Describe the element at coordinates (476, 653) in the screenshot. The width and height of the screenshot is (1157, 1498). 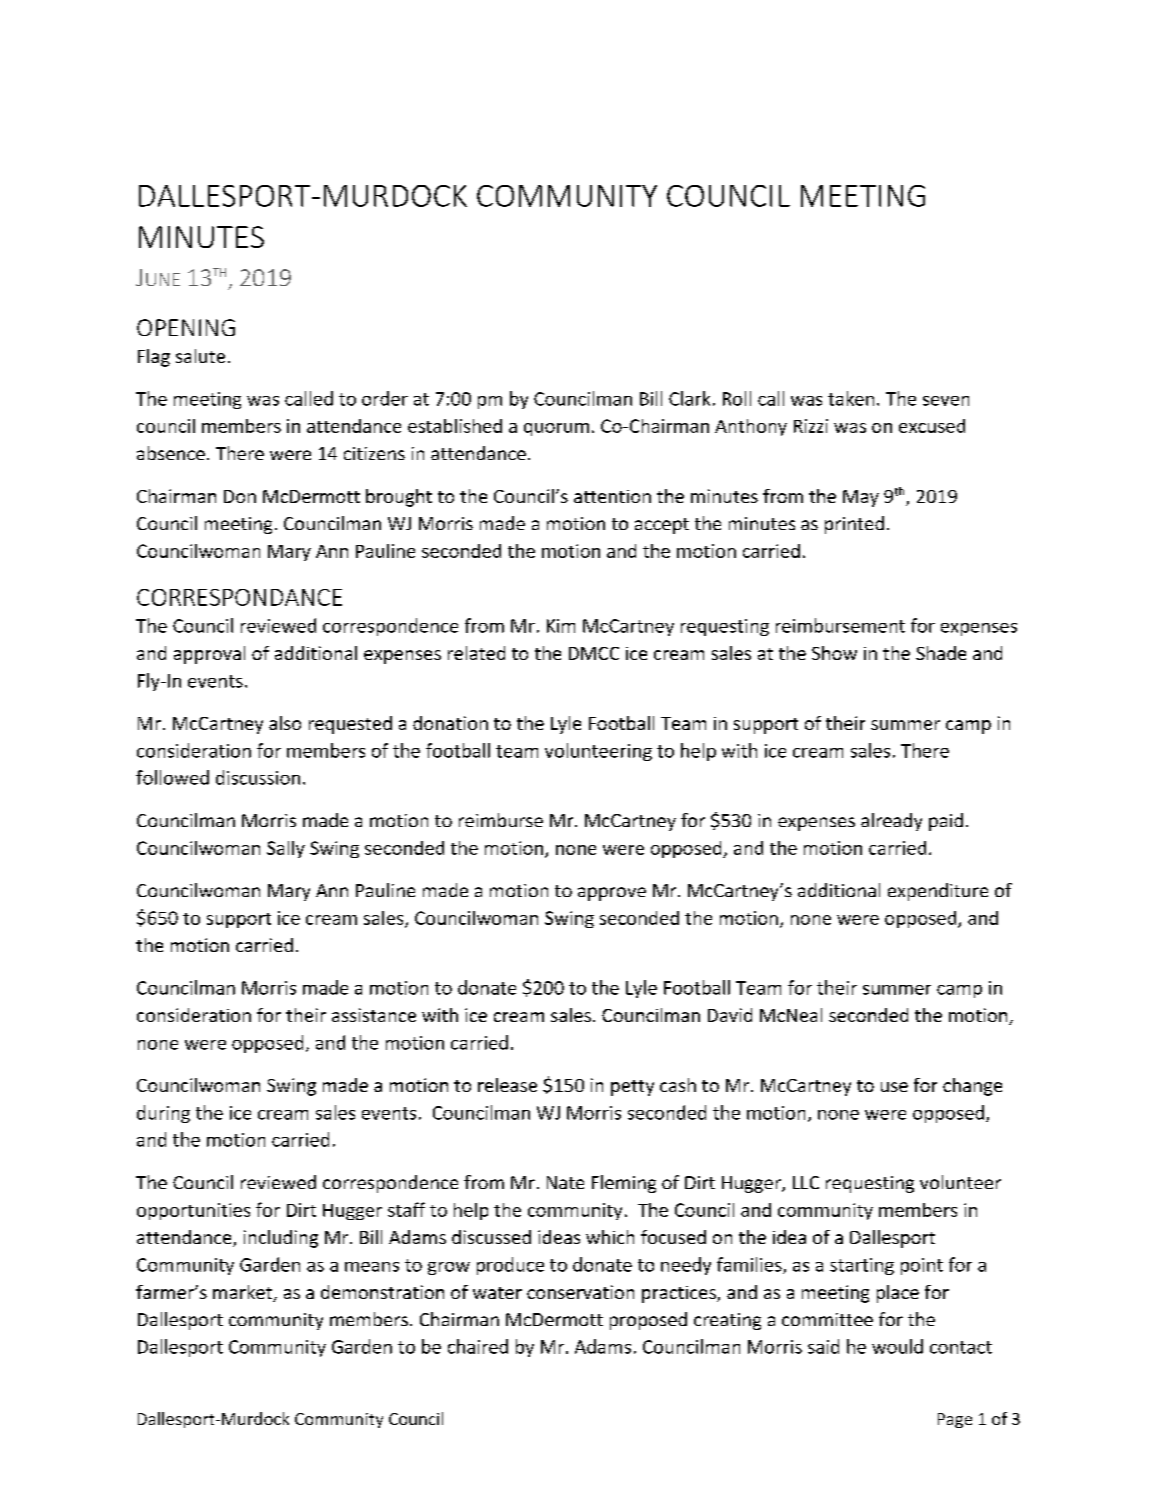
I see `related` at that location.
